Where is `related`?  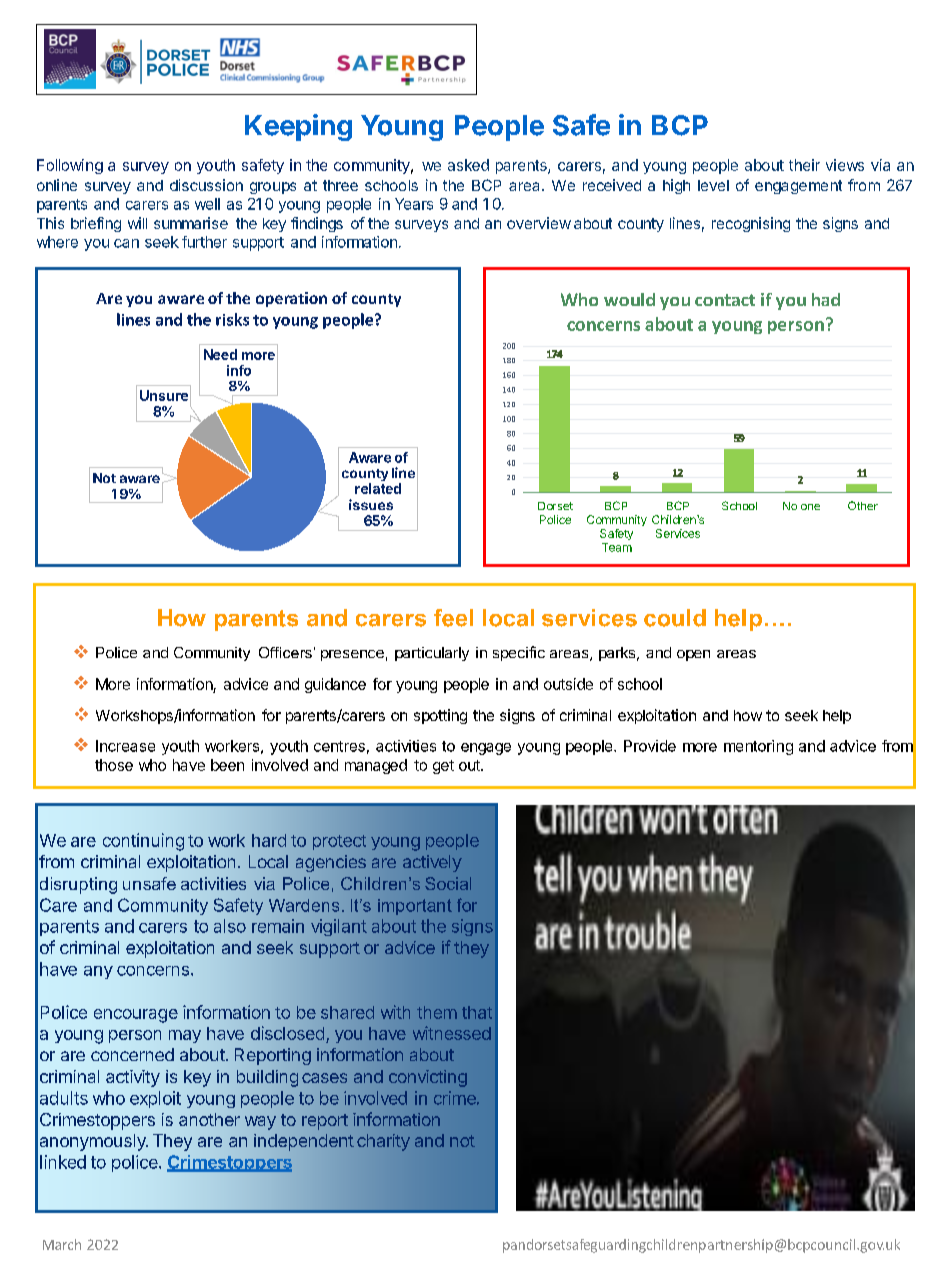
related is located at coordinates (378, 488).
